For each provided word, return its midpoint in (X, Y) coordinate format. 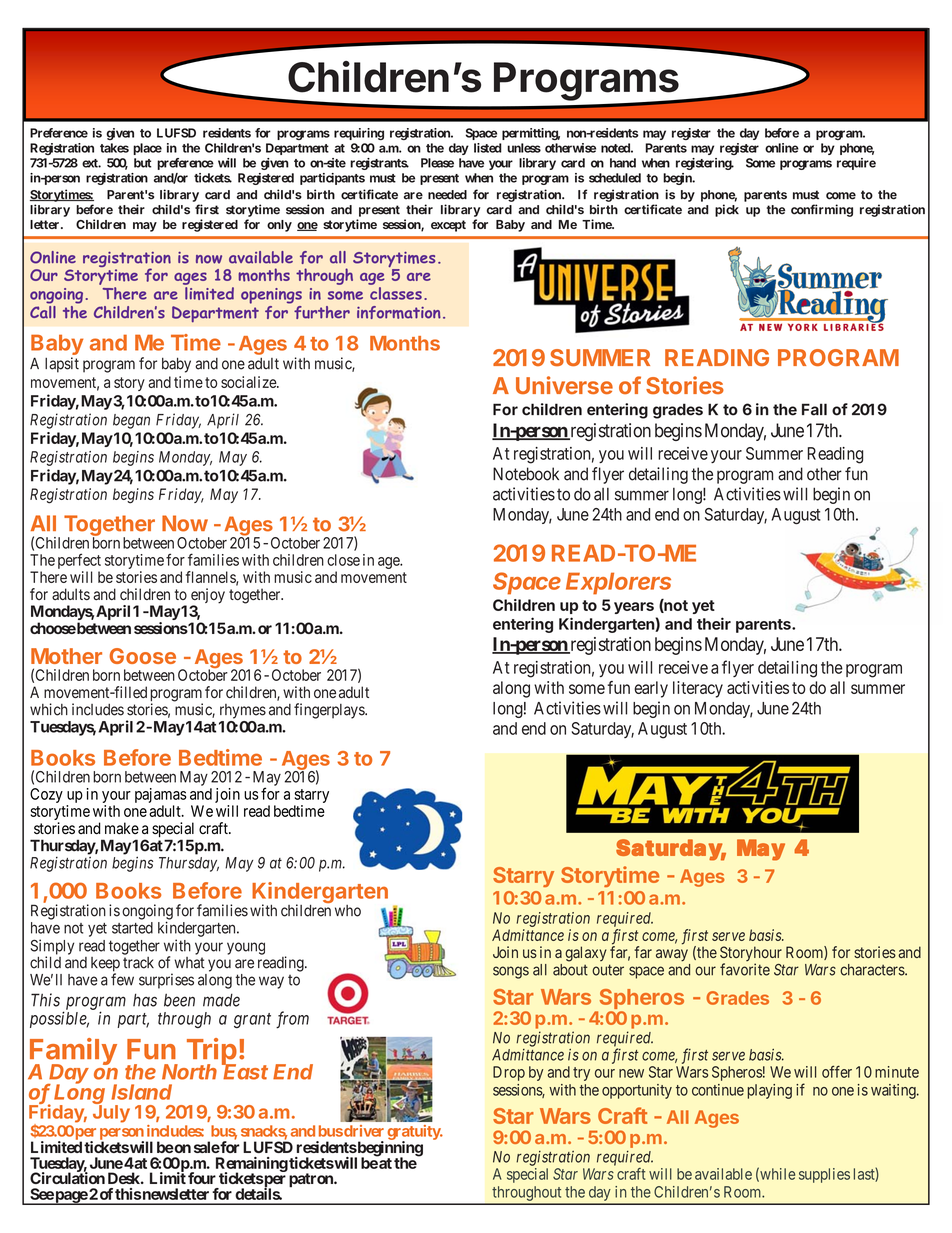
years (634, 608)
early (651, 689)
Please (437, 163)
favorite (745, 969)
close (343, 560)
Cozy (46, 795)
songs (511, 972)
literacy (698, 689)
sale (207, 1147)
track (138, 963)
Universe (564, 385)
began (131, 421)
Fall (814, 409)
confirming (822, 210)
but (143, 163)
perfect (79, 562)
